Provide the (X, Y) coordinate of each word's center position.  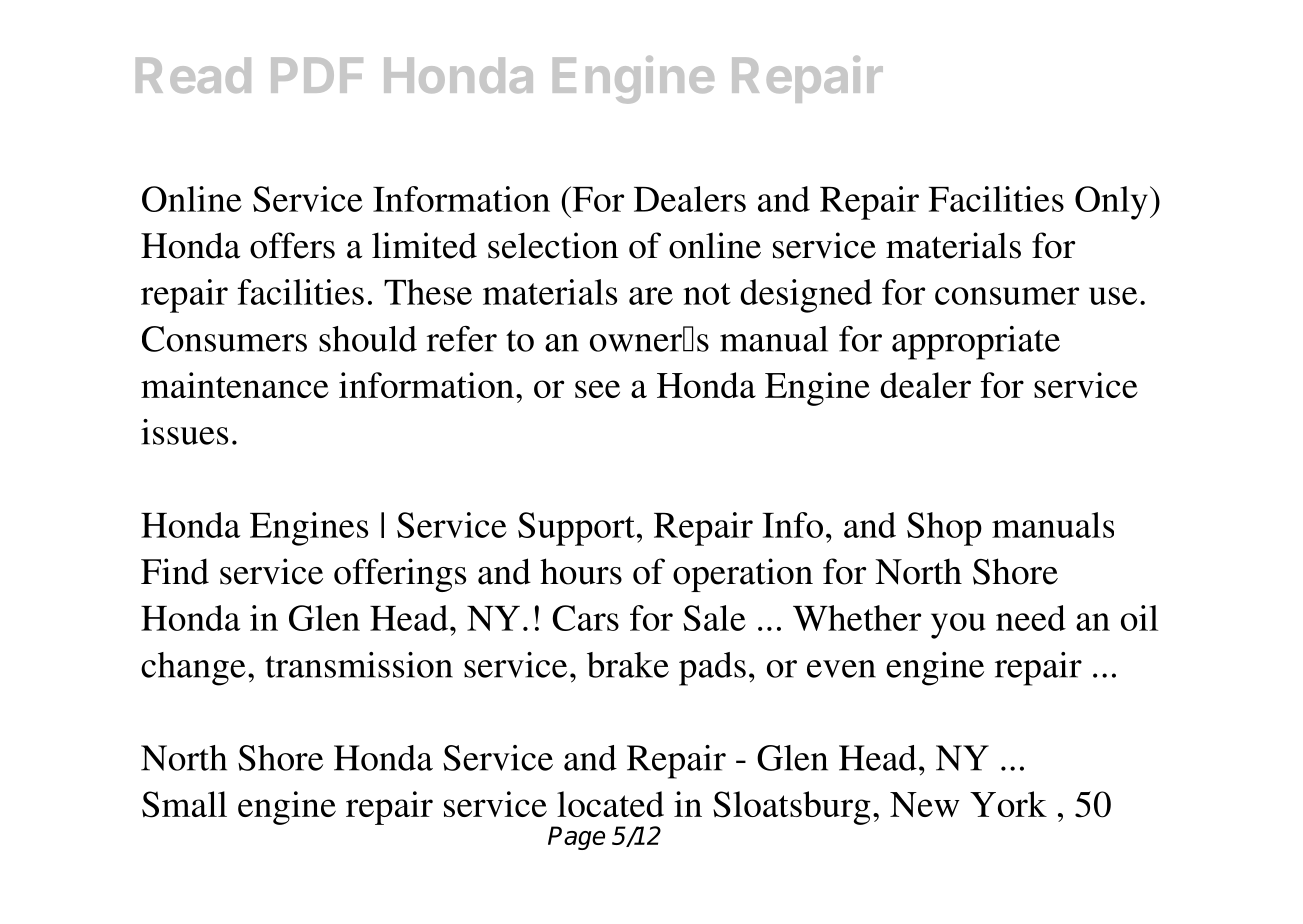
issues (184, 432)
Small (184, 804)
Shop (944, 529)
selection (553, 245)
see (597, 389)
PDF (317, 75)
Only (1111, 203)
